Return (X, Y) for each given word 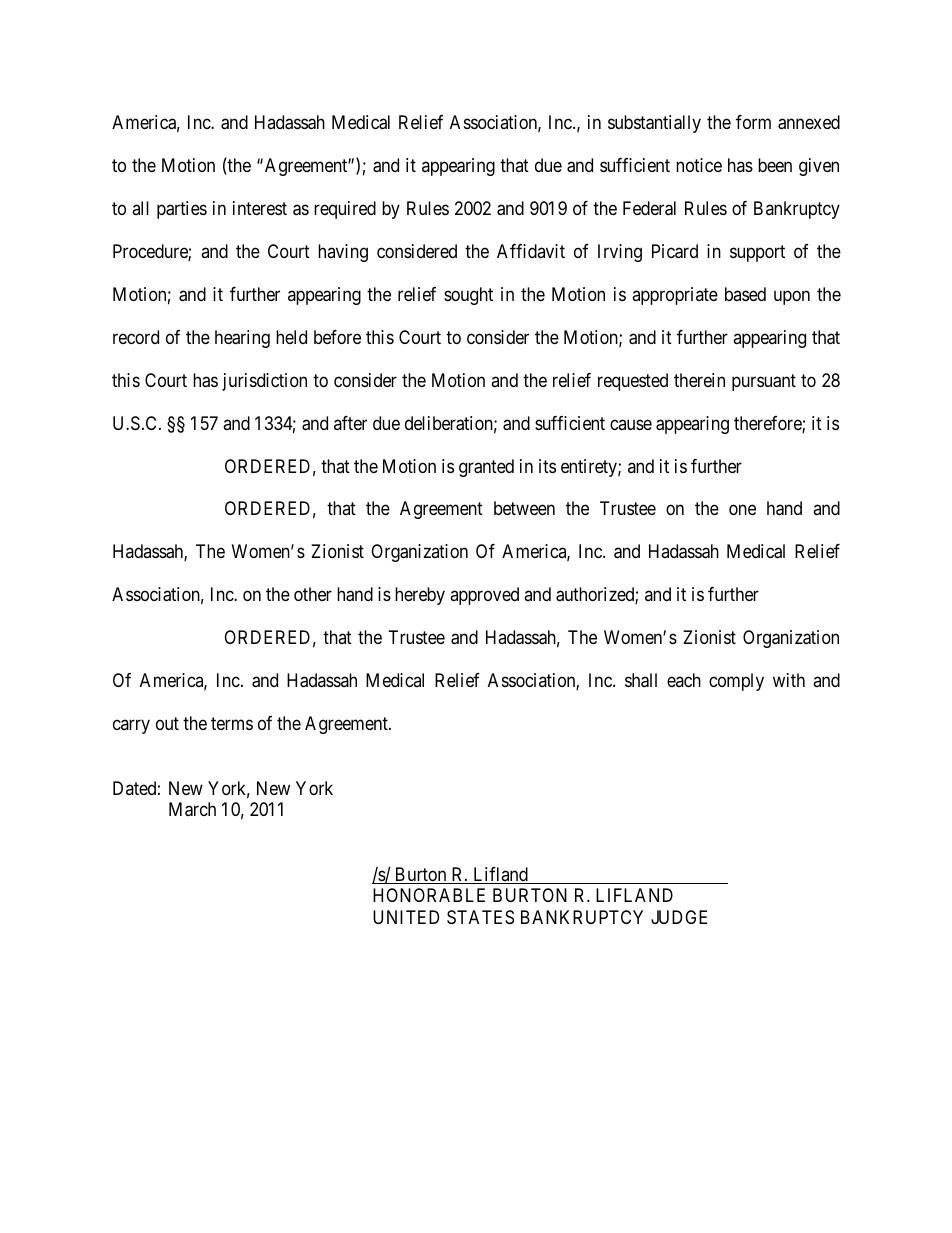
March (192, 809)
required (345, 210)
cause (631, 424)
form (753, 122)
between (524, 508)
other (313, 594)
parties (182, 210)
